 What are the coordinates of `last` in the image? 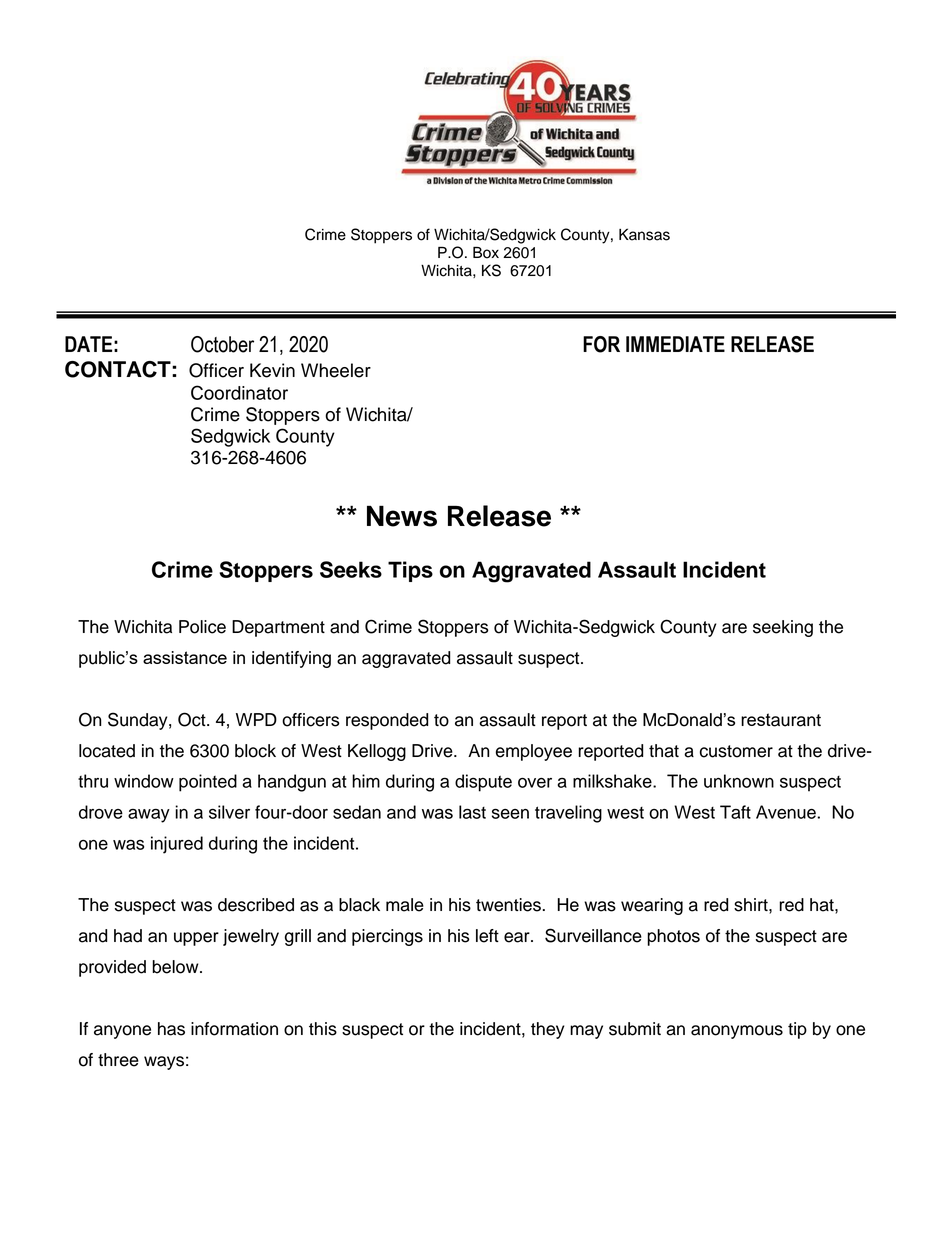 It's located at (472, 812).
